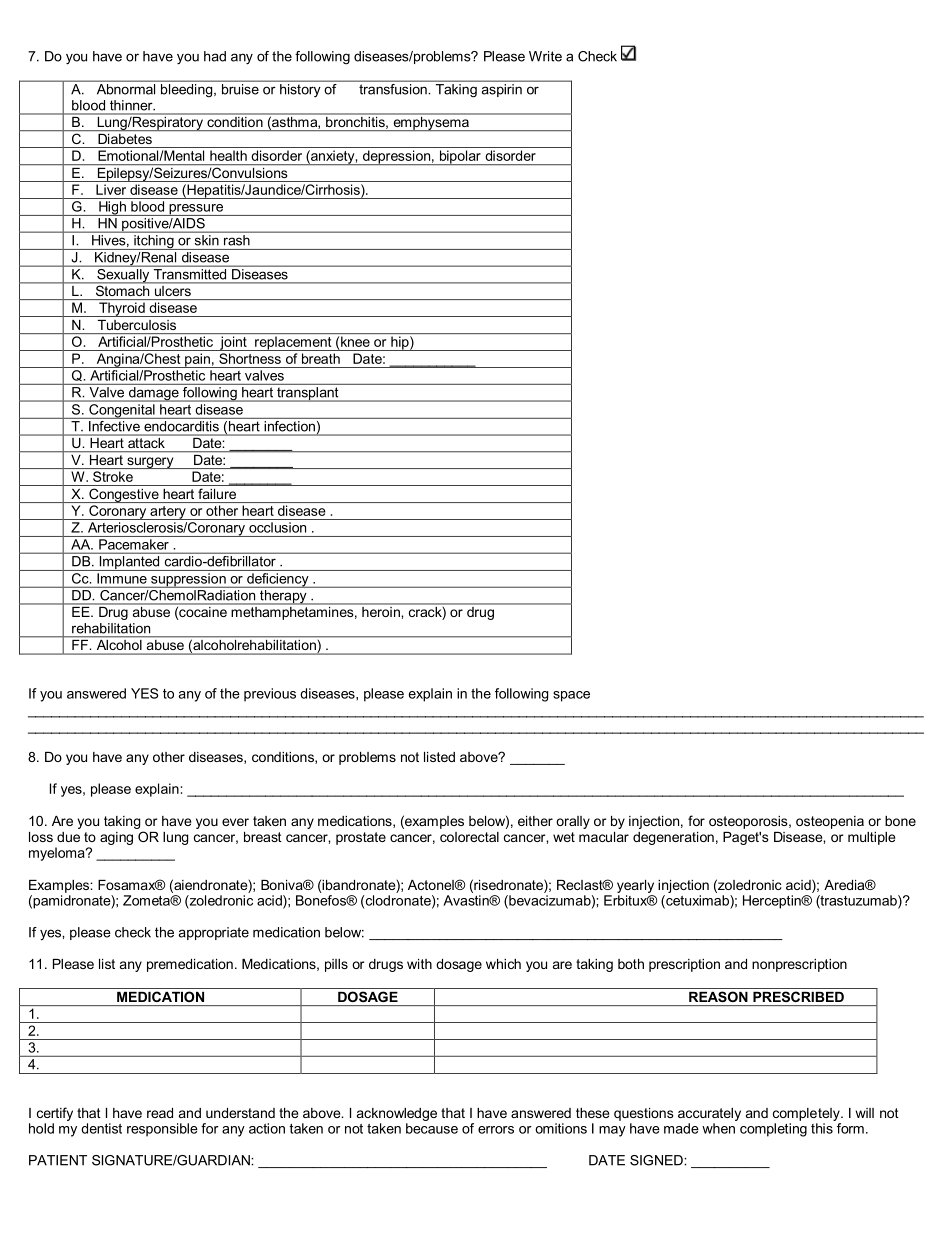  Describe the element at coordinates (116, 838) in the screenshot. I see `aging` at that location.
